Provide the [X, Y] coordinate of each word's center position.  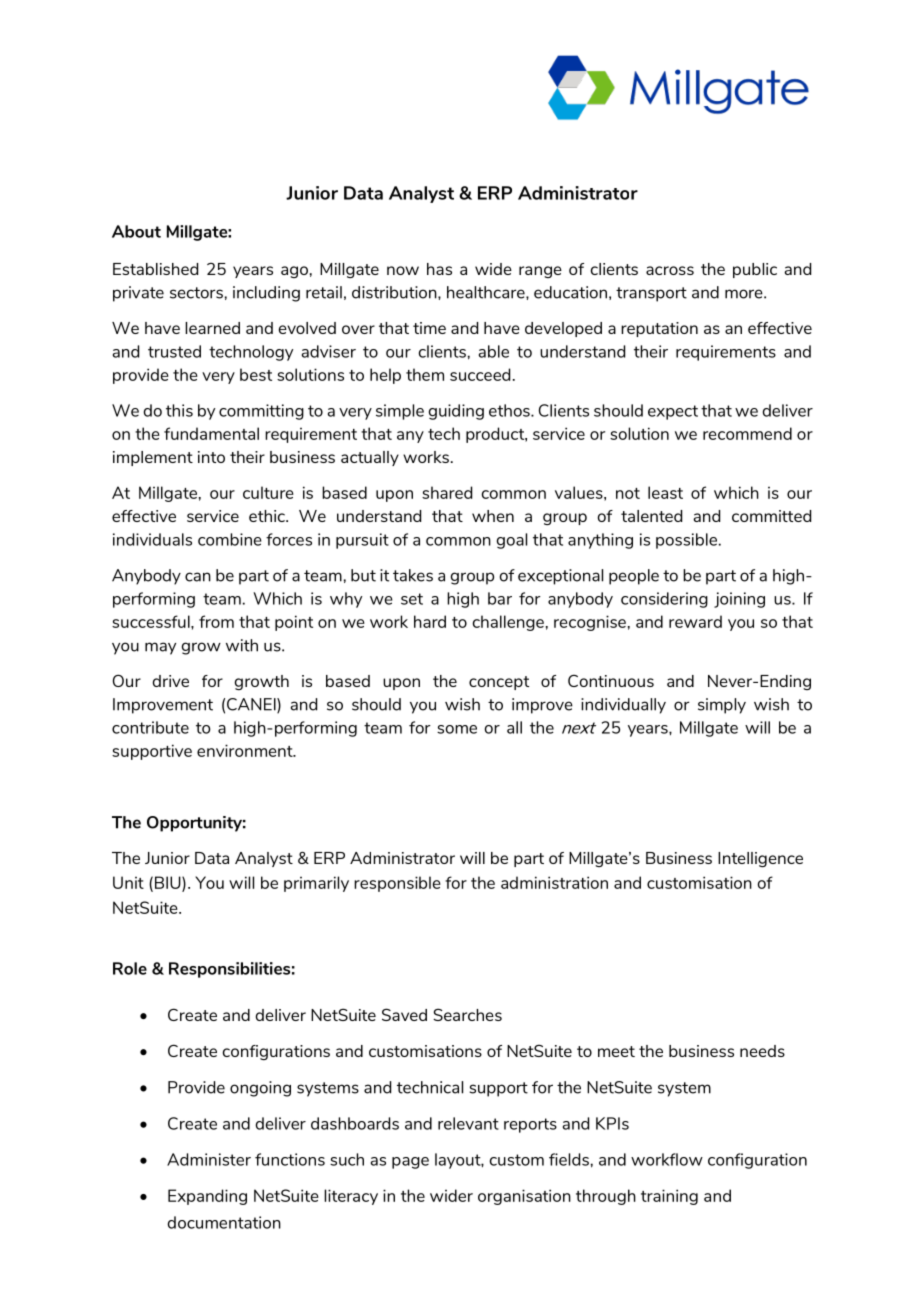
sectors [196, 293]
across [670, 270]
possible [686, 541]
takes [413, 575]
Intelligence [760, 859]
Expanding [207, 1197]
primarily [316, 884]
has [439, 269]
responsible [397, 884]
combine [230, 539]
